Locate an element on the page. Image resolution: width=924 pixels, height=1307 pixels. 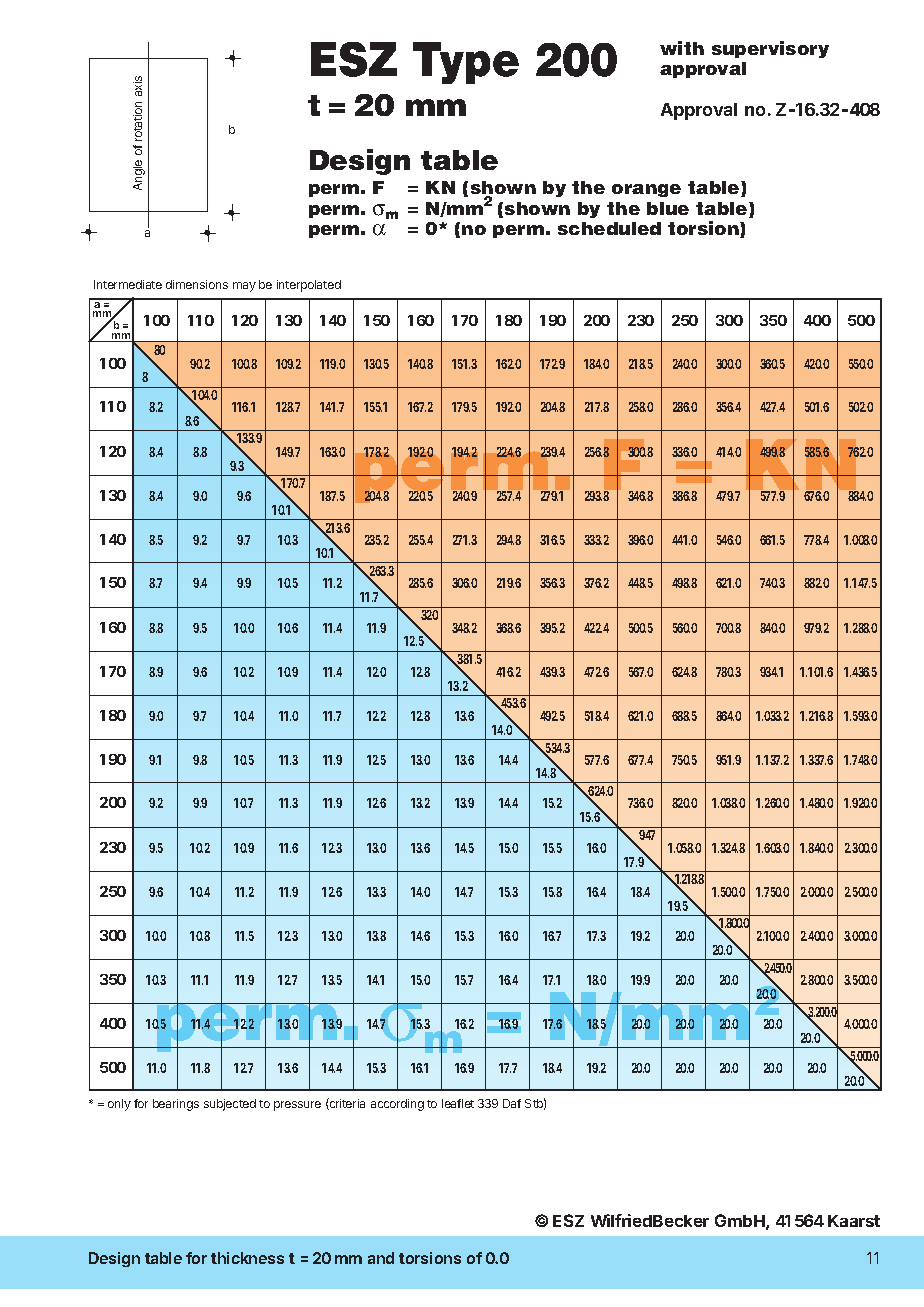
may is located at coordinates (244, 287).
